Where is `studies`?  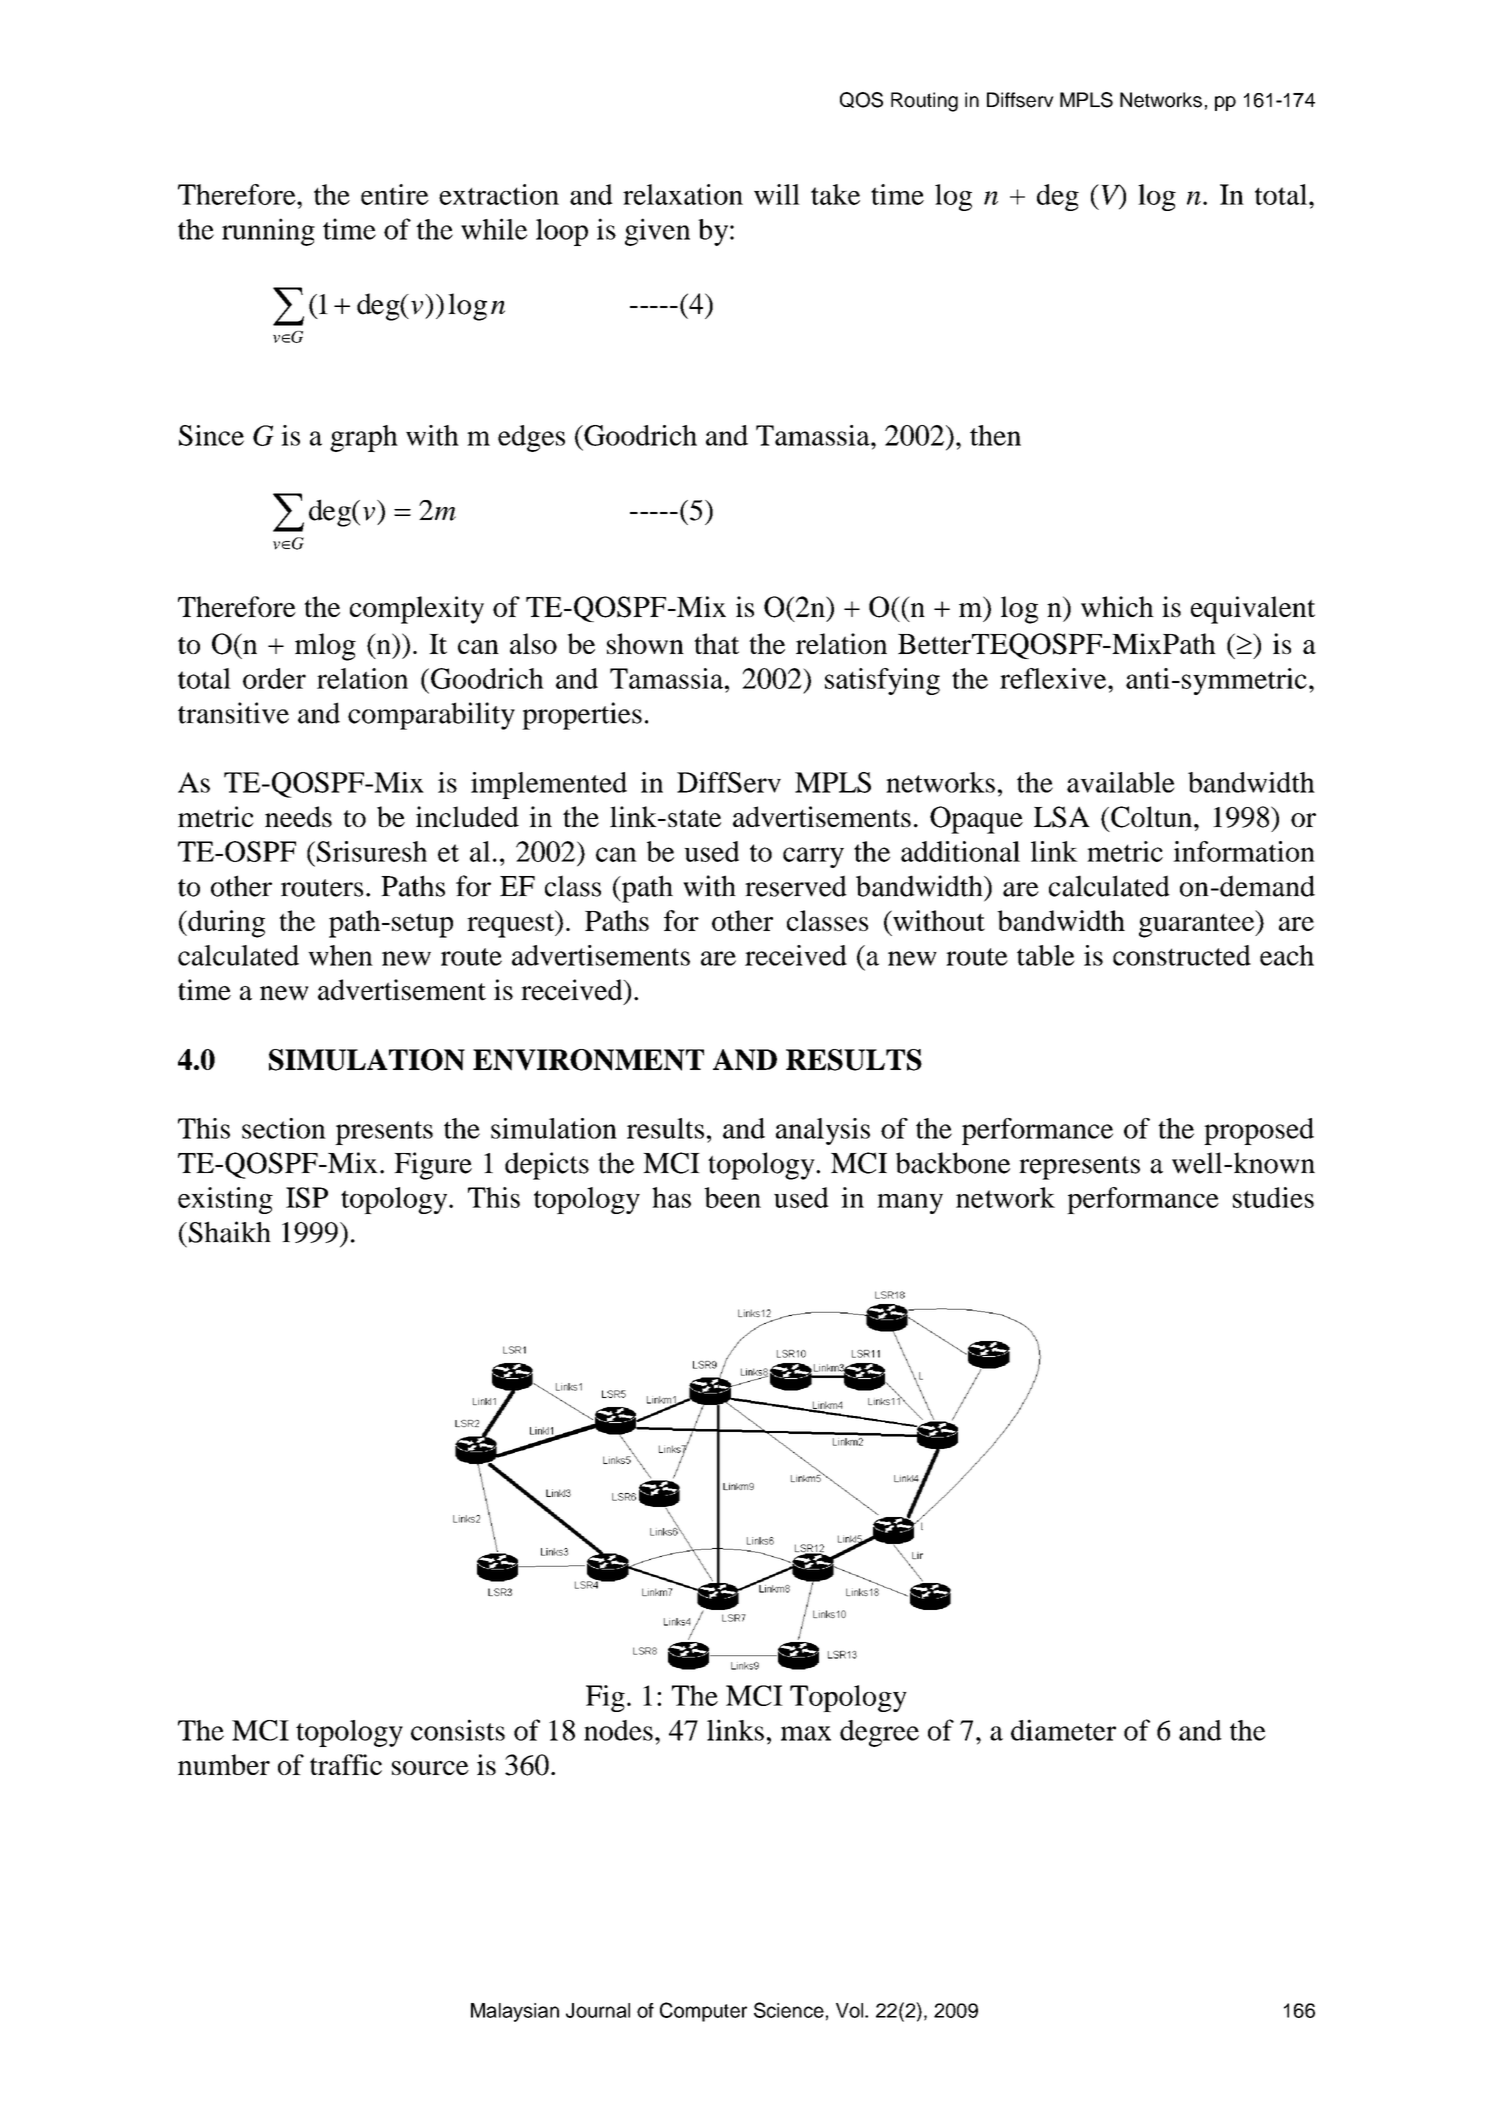
studies is located at coordinates (1273, 1197).
